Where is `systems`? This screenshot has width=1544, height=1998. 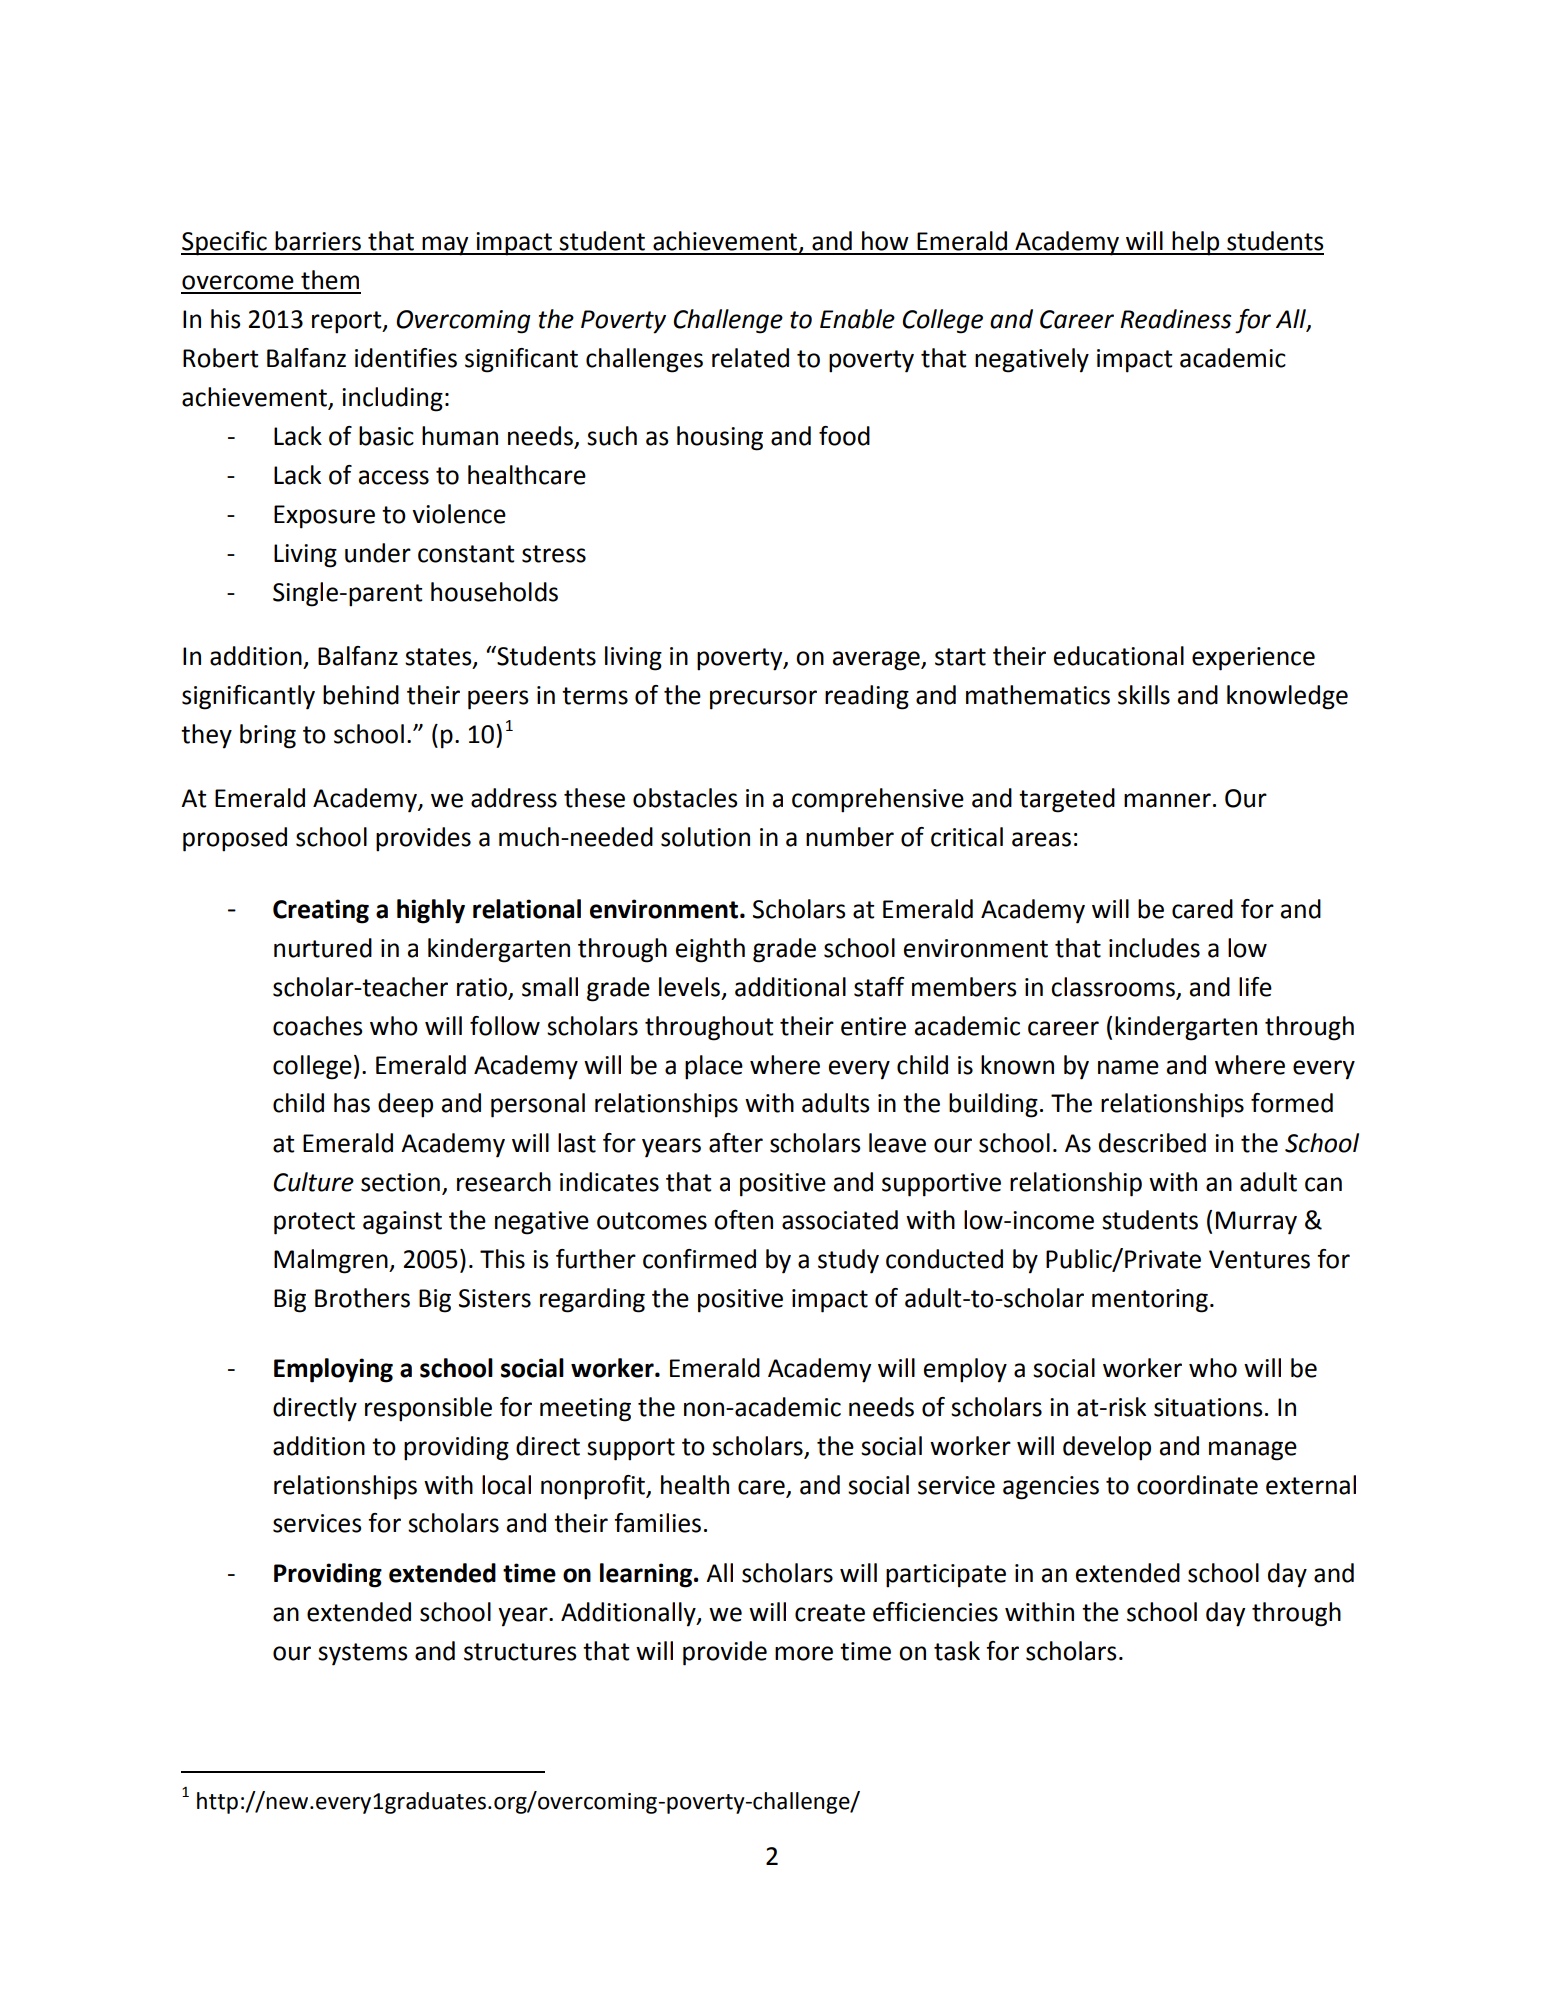 systems is located at coordinates (363, 1654).
